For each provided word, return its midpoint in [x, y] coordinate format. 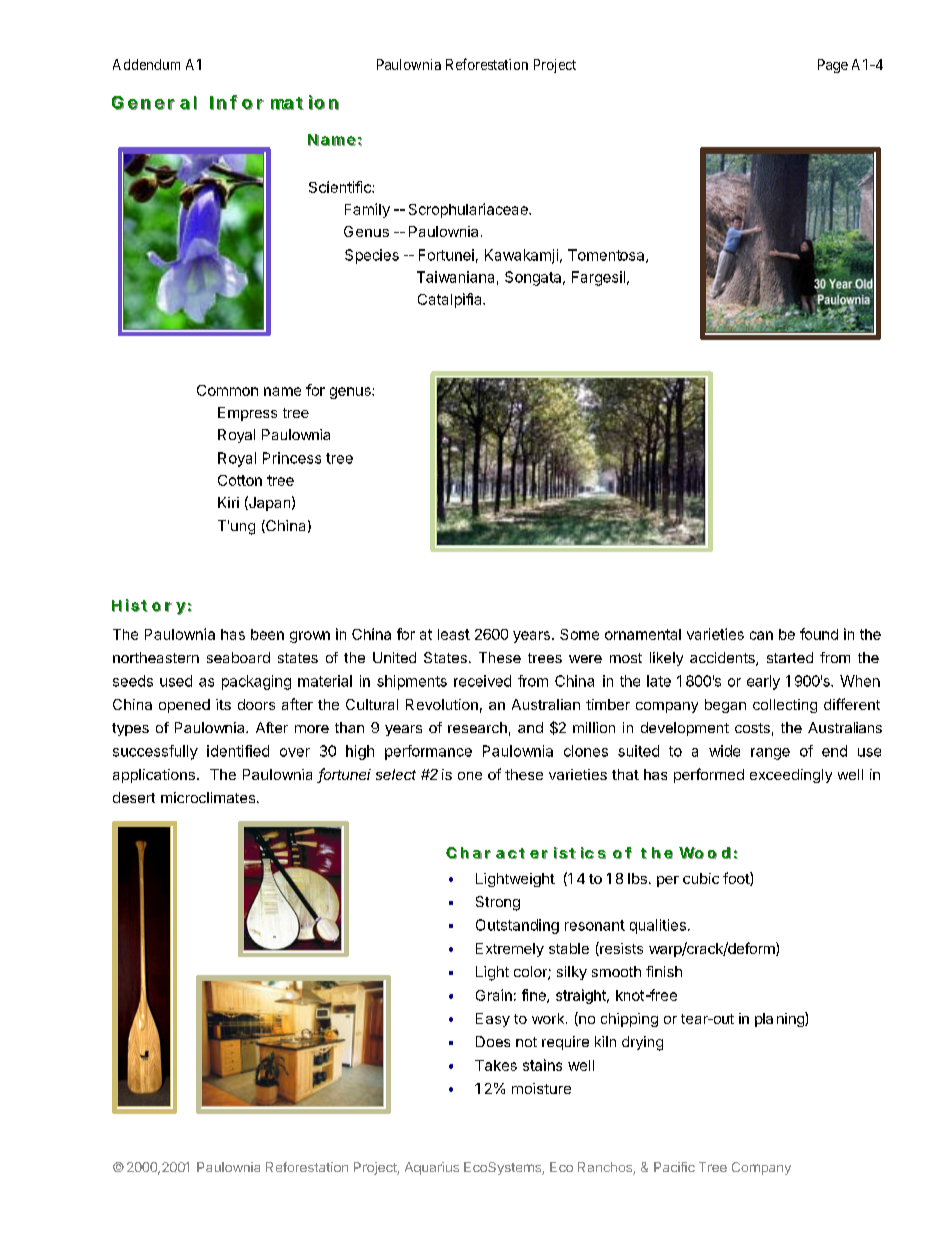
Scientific [341, 187]
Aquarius [432, 1168]
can [761, 635]
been [267, 634]
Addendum [146, 64]
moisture [541, 1088]
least [454, 634]
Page [833, 66]
